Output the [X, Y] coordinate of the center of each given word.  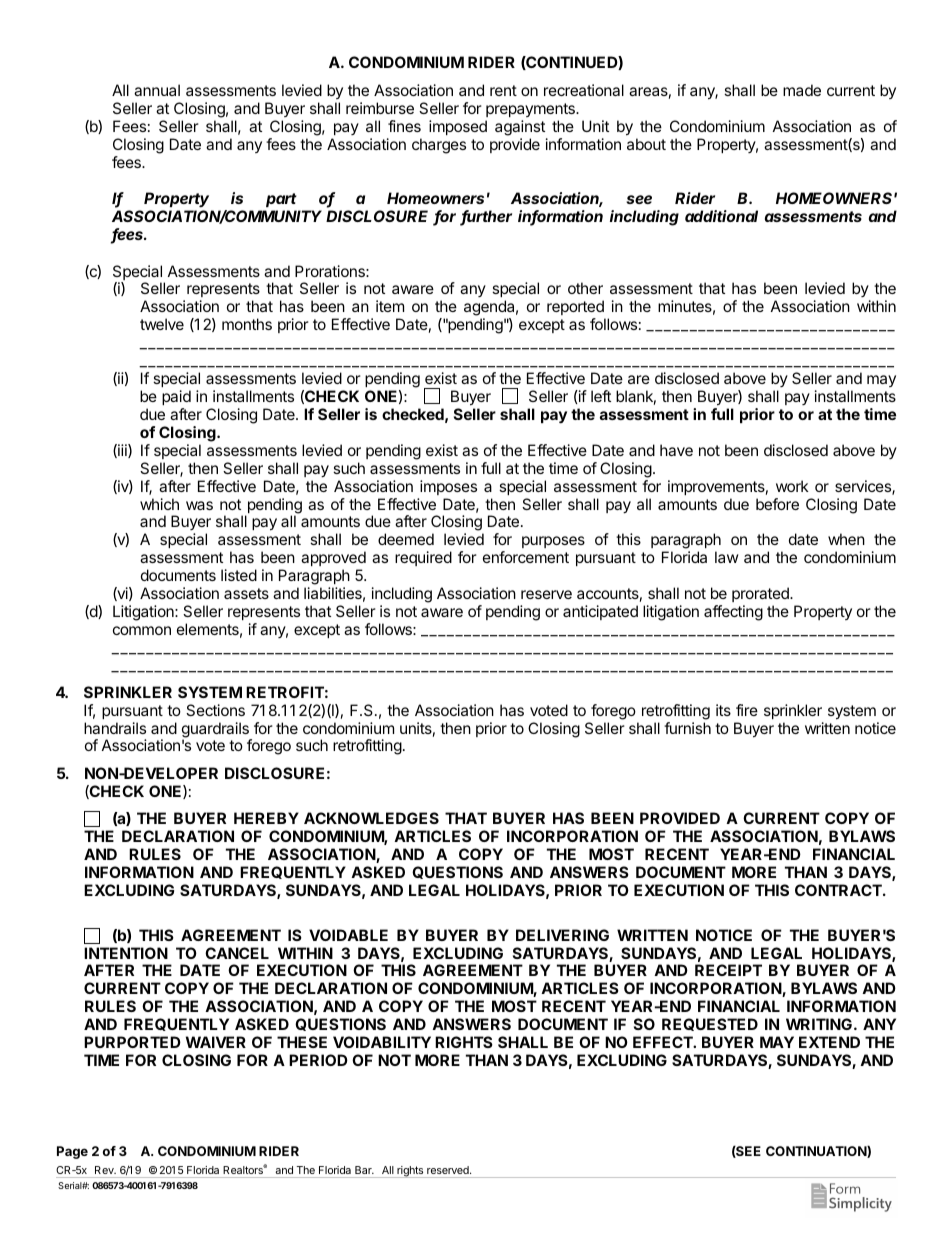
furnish [687, 728]
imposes [448, 487]
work [792, 486]
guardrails [216, 731]
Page [72, 1152]
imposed [458, 127]
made [802, 90]
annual [157, 90]
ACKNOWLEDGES [371, 818]
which [159, 504]
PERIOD [318, 1060]
